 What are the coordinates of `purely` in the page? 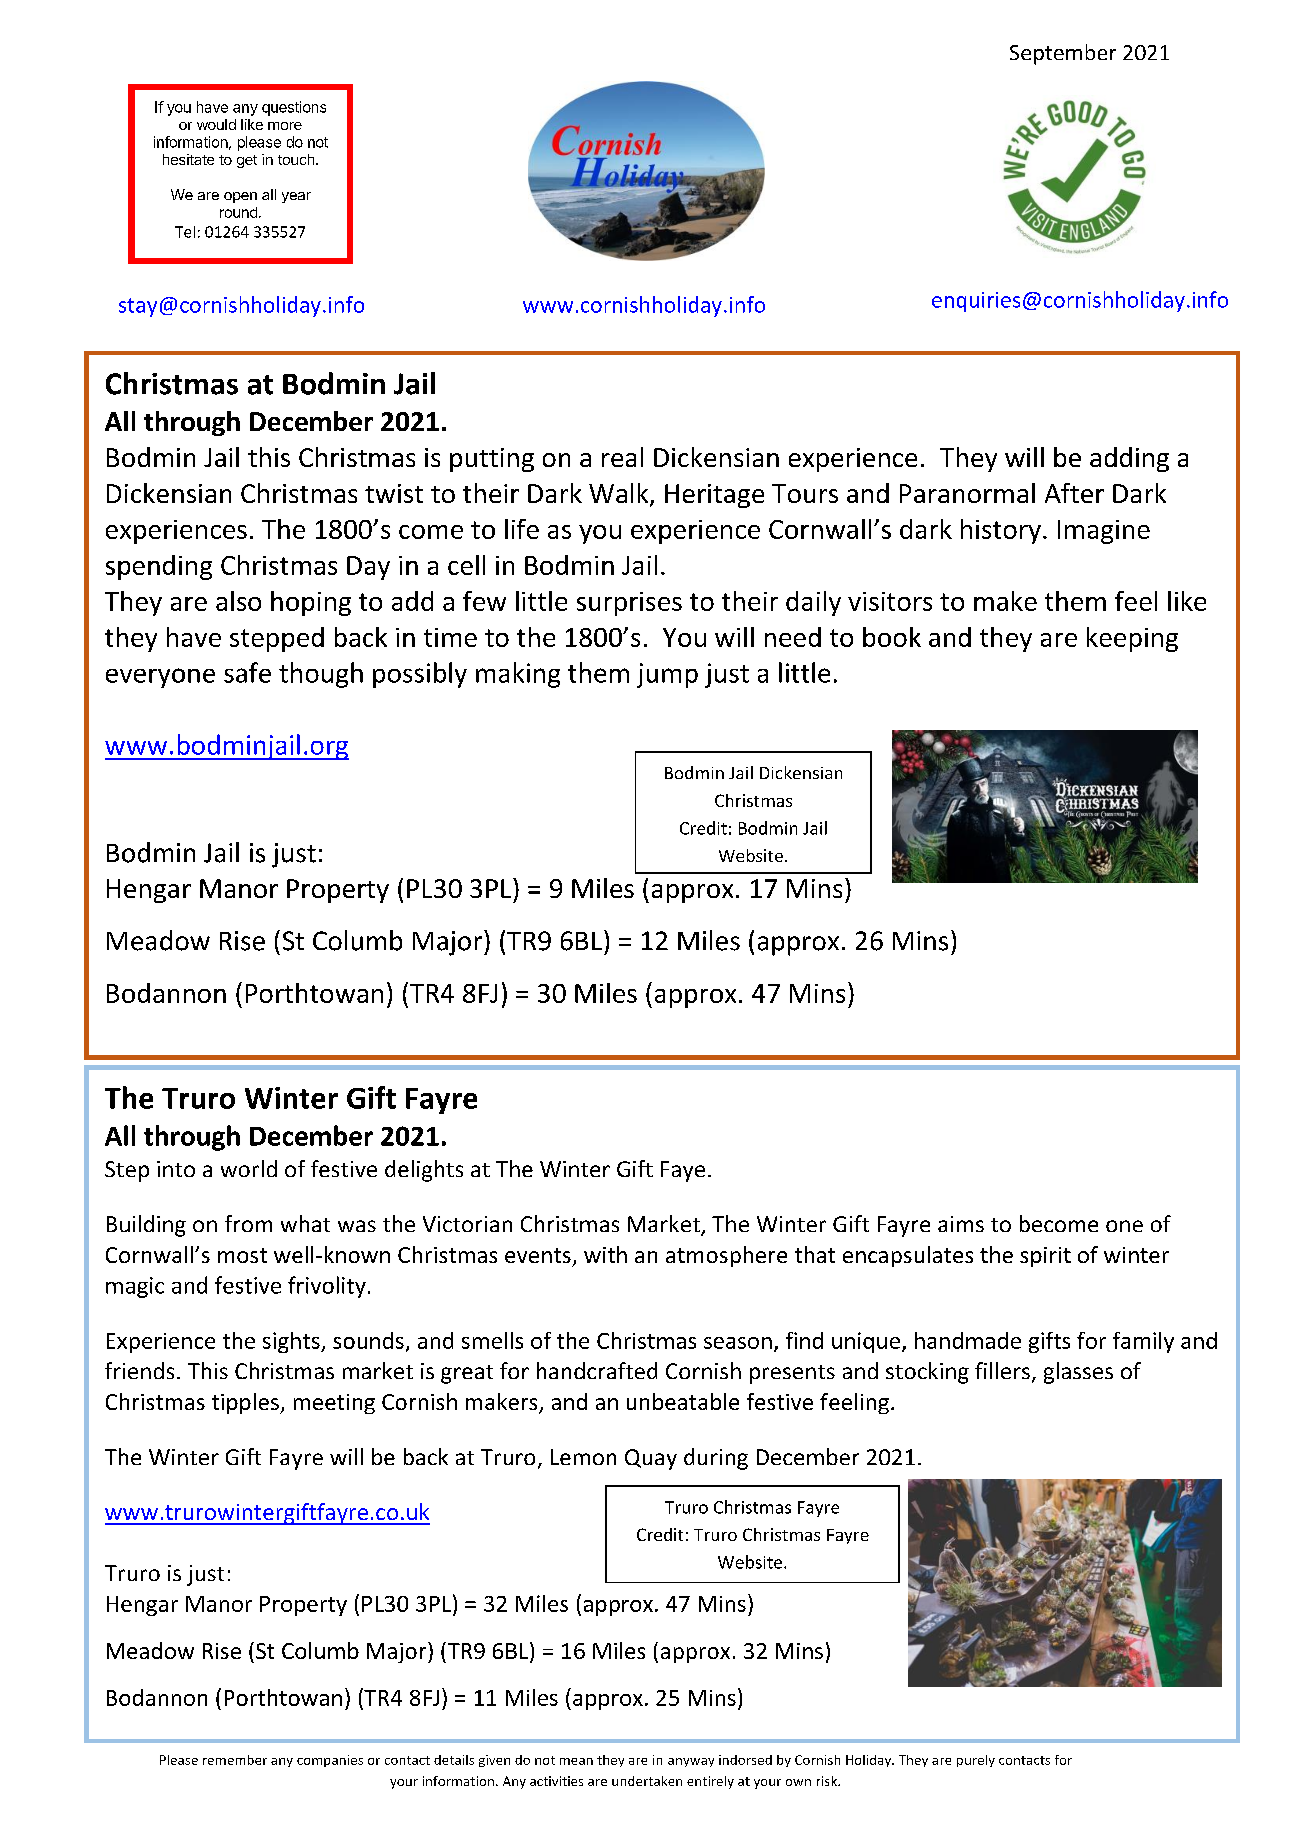 It's located at (976, 1761).
